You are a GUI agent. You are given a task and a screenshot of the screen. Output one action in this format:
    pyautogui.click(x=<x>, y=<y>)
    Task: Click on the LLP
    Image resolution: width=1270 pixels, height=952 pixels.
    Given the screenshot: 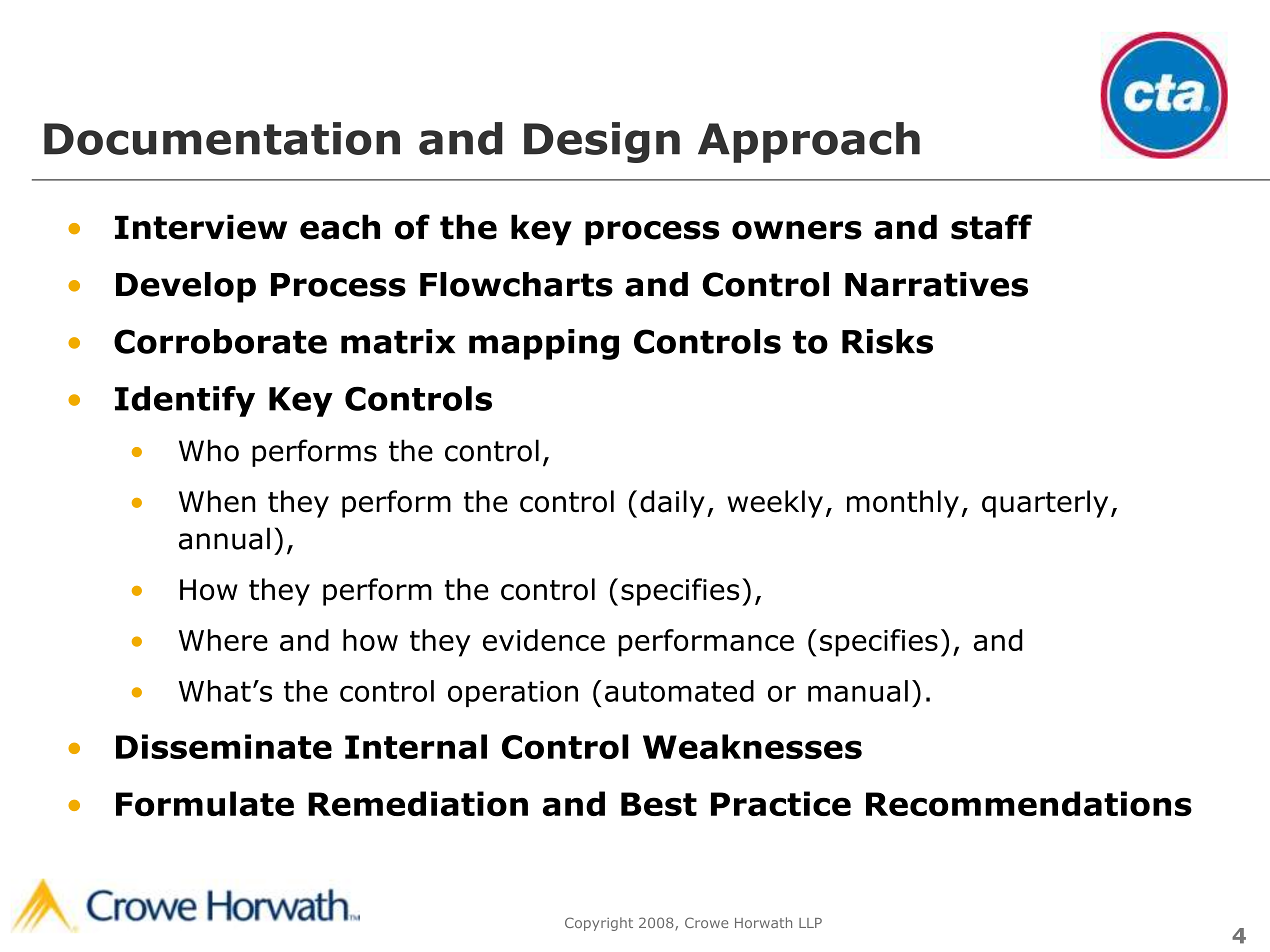 What is the action you would take?
    pyautogui.click(x=810, y=923)
